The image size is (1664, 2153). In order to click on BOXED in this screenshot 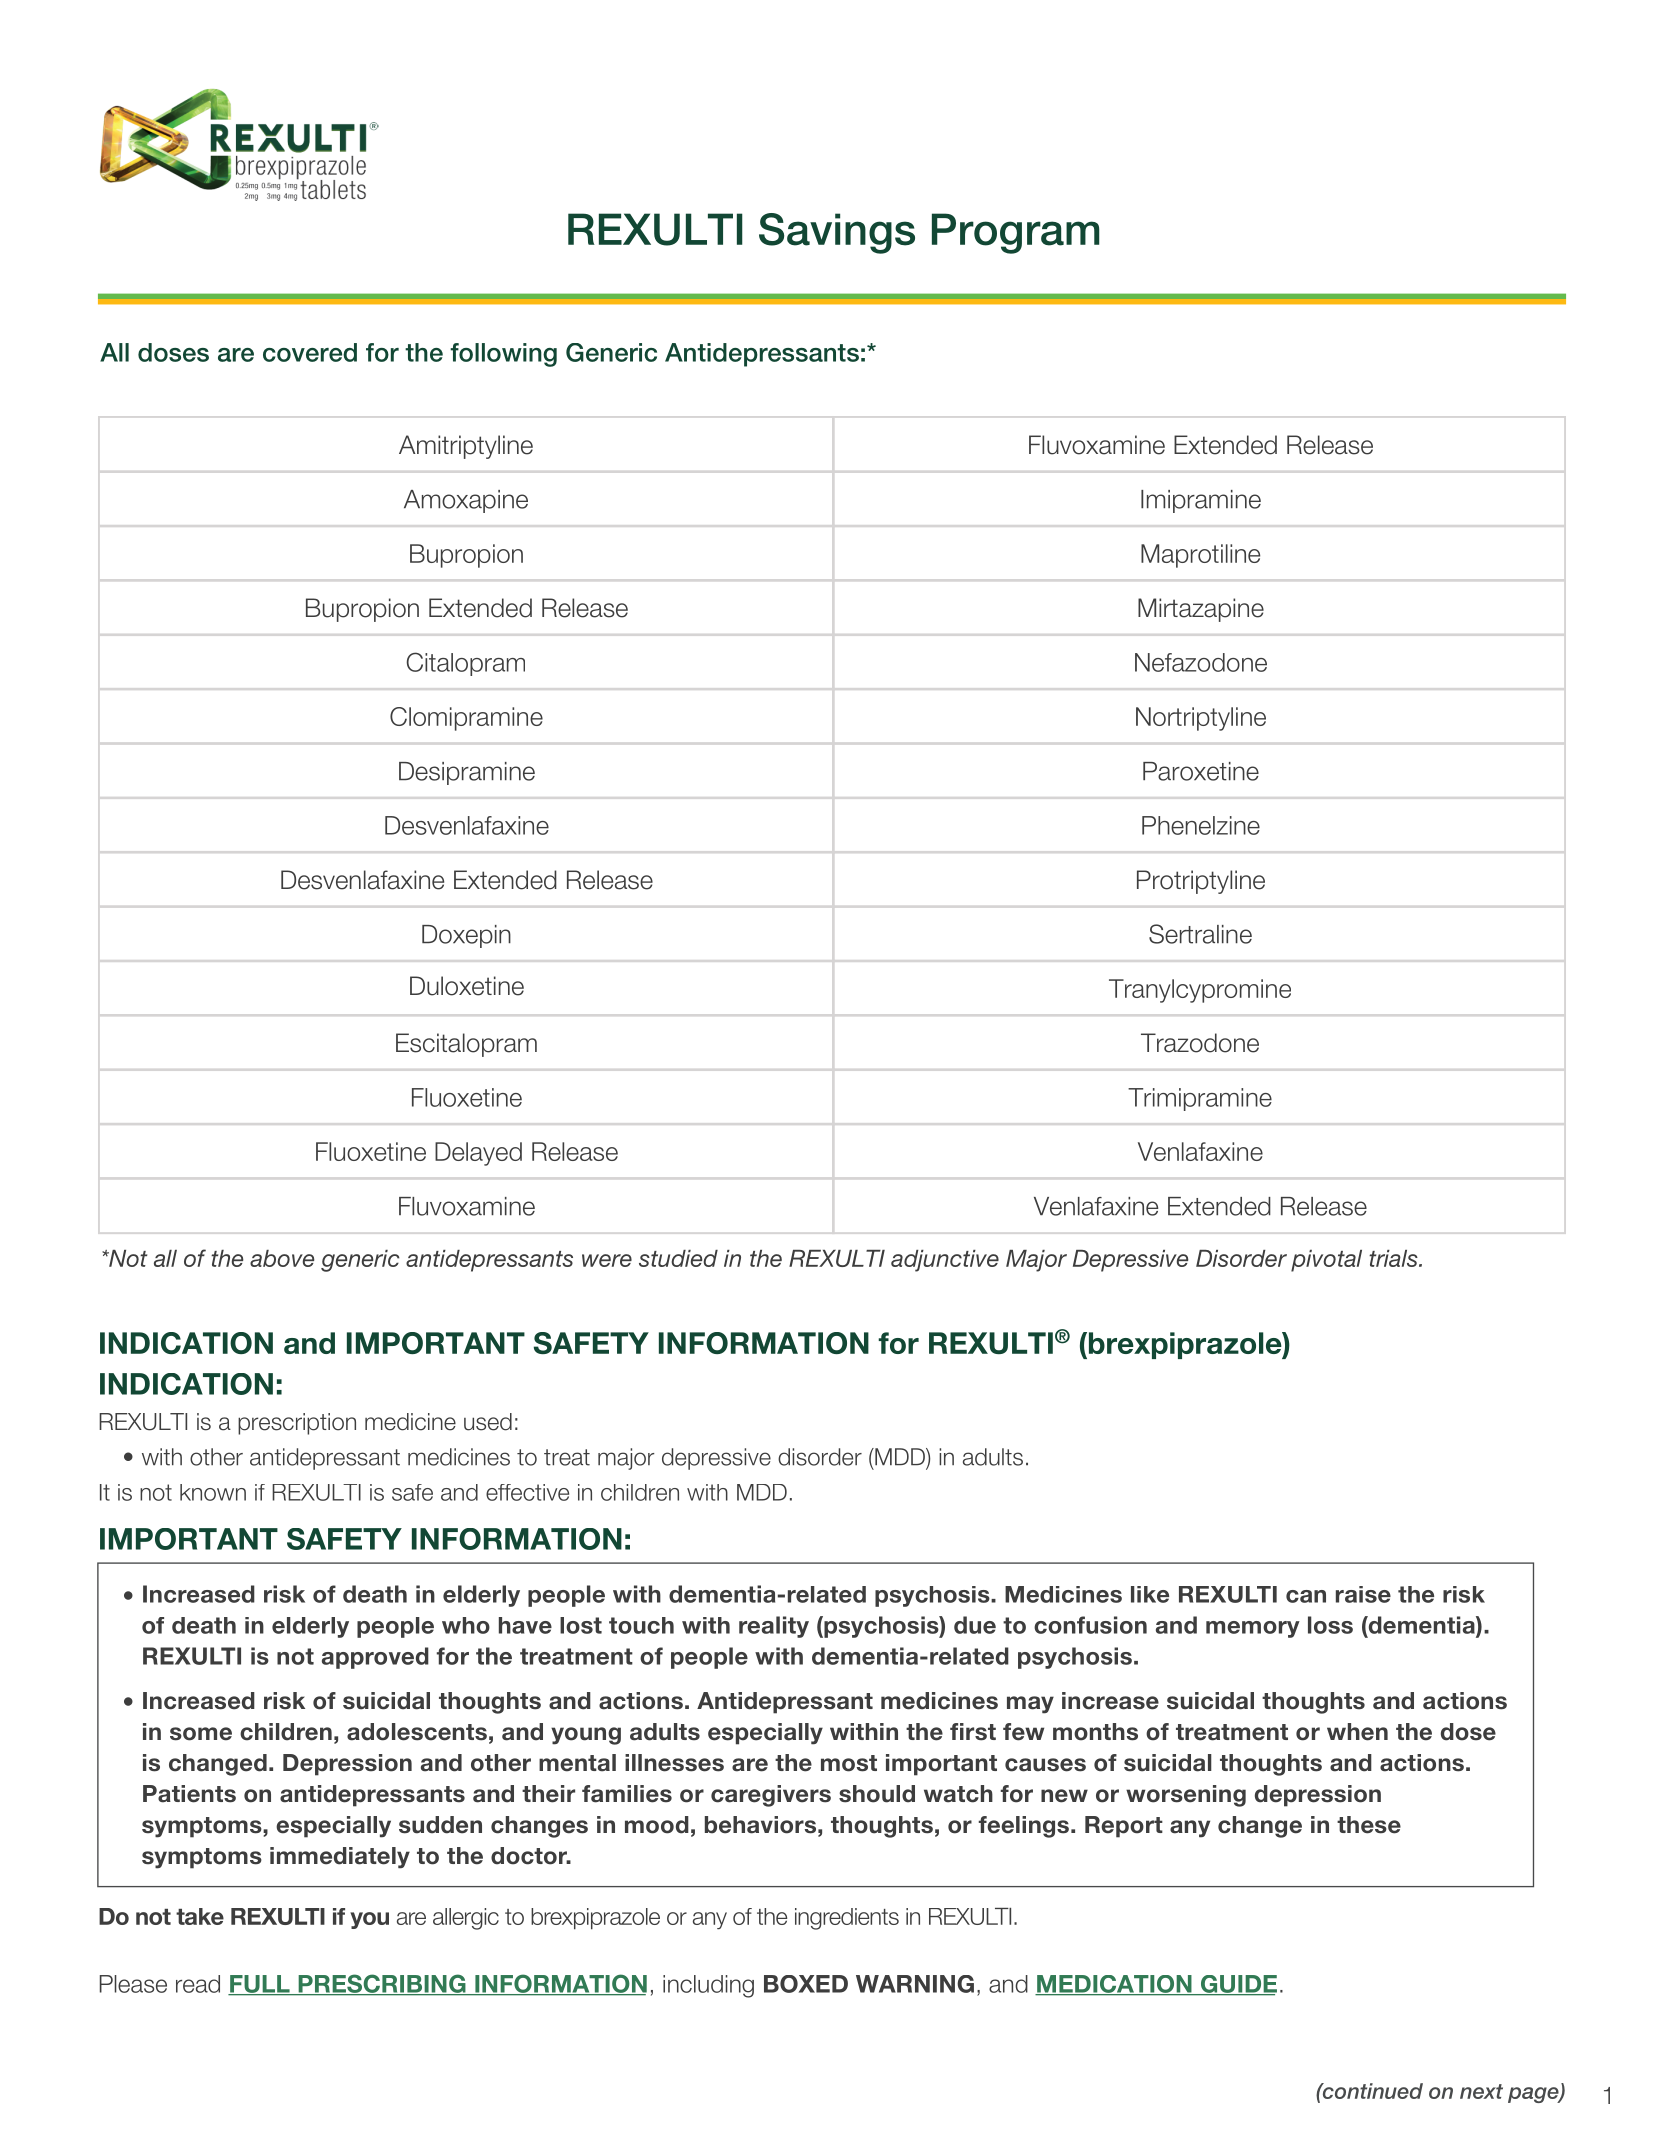, I will do `click(806, 1984)`.
